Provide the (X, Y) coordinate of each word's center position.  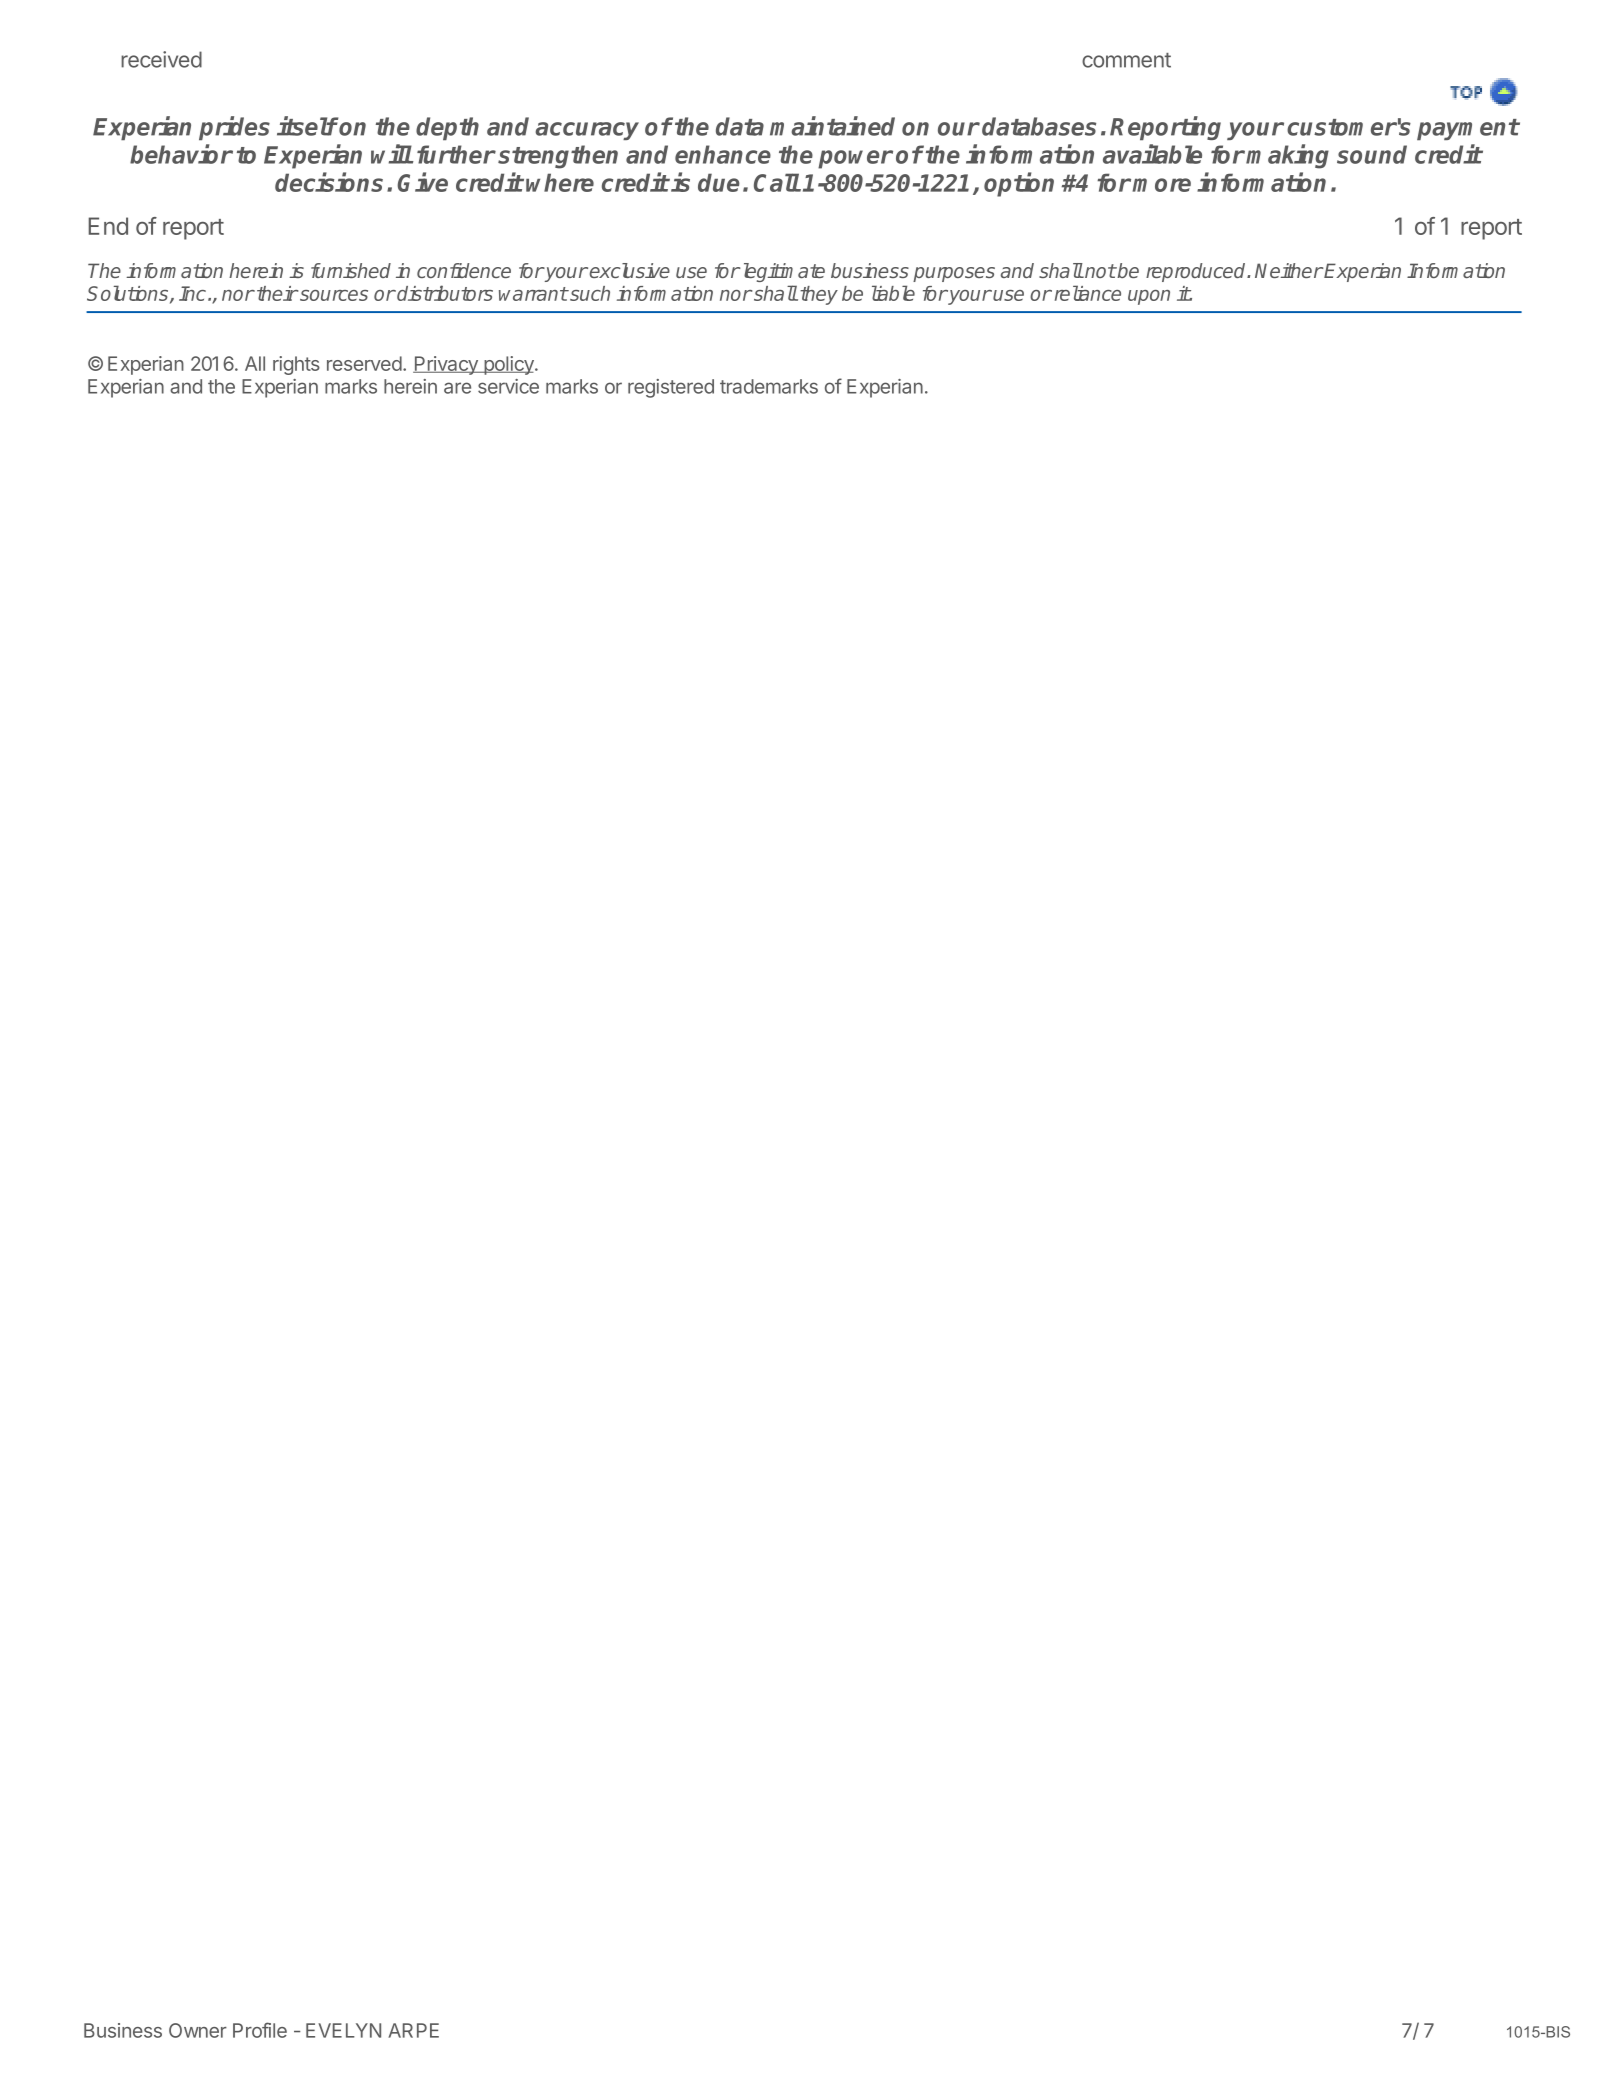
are (457, 388)
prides (234, 128)
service (508, 386)
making (1287, 156)
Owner (198, 2030)
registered (671, 388)
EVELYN (343, 2030)
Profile (260, 2030)
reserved (364, 363)
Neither (1289, 270)
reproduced (1197, 272)
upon (1149, 297)
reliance (1088, 293)
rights (296, 365)
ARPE (413, 2030)
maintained (832, 126)
